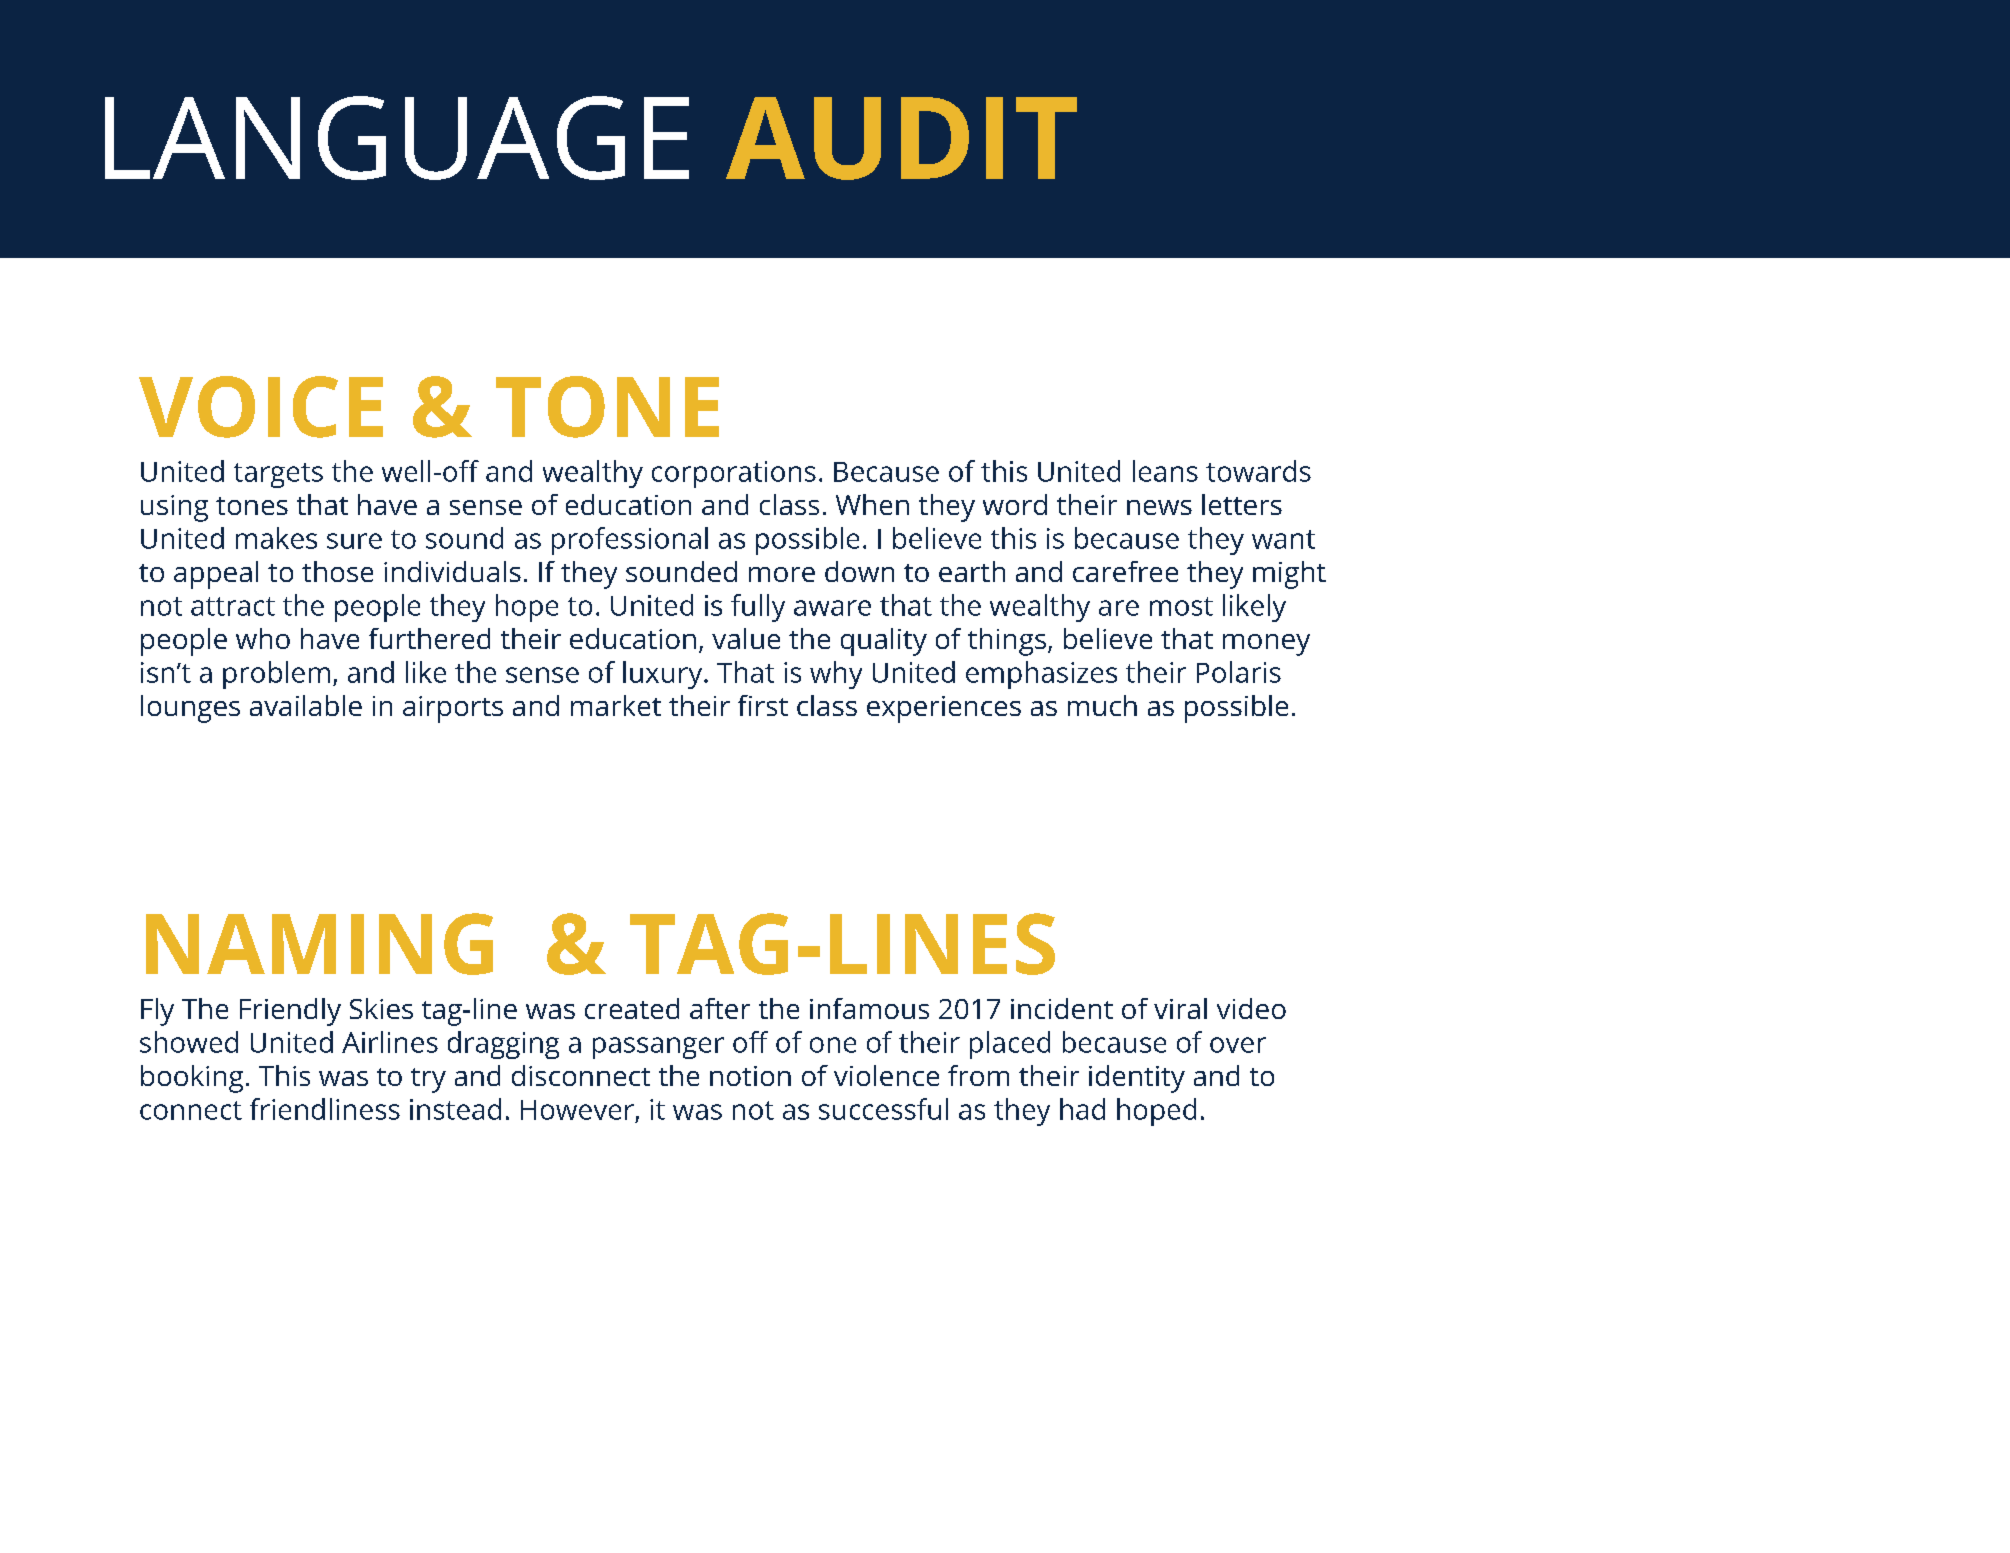 The height and width of the document is (1553, 2010). What do you see at coordinates (901, 138) in the document?
I see `AUDIT` at bounding box center [901, 138].
